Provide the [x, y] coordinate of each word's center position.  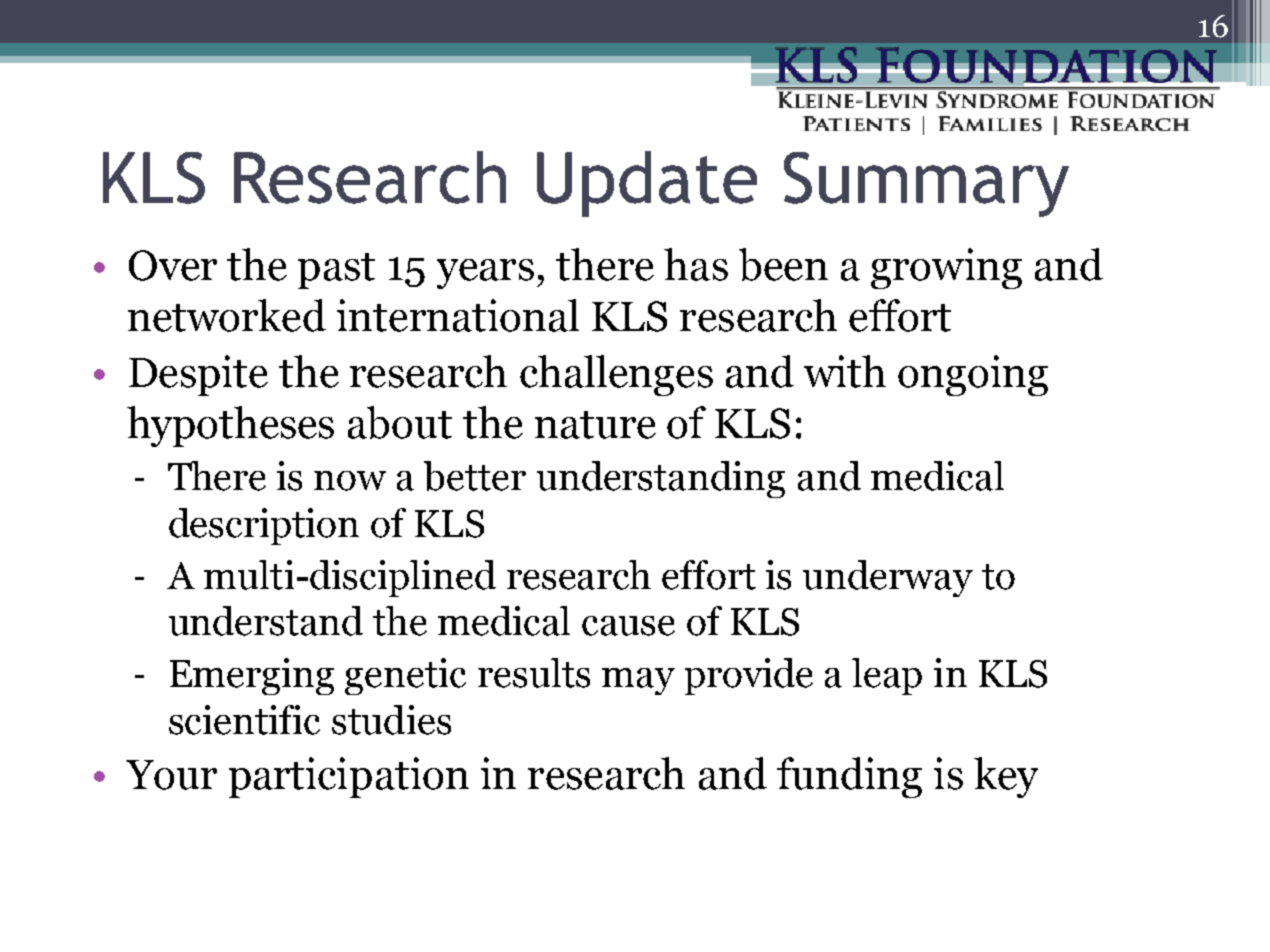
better [475, 476]
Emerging [252, 676]
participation [349, 777]
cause [628, 626]
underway [888, 578]
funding [849, 777]
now [350, 481]
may [638, 681]
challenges [616, 375]
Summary [926, 184]
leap [887, 676]
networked [227, 315]
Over [173, 265]
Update [647, 184]
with [845, 371]
